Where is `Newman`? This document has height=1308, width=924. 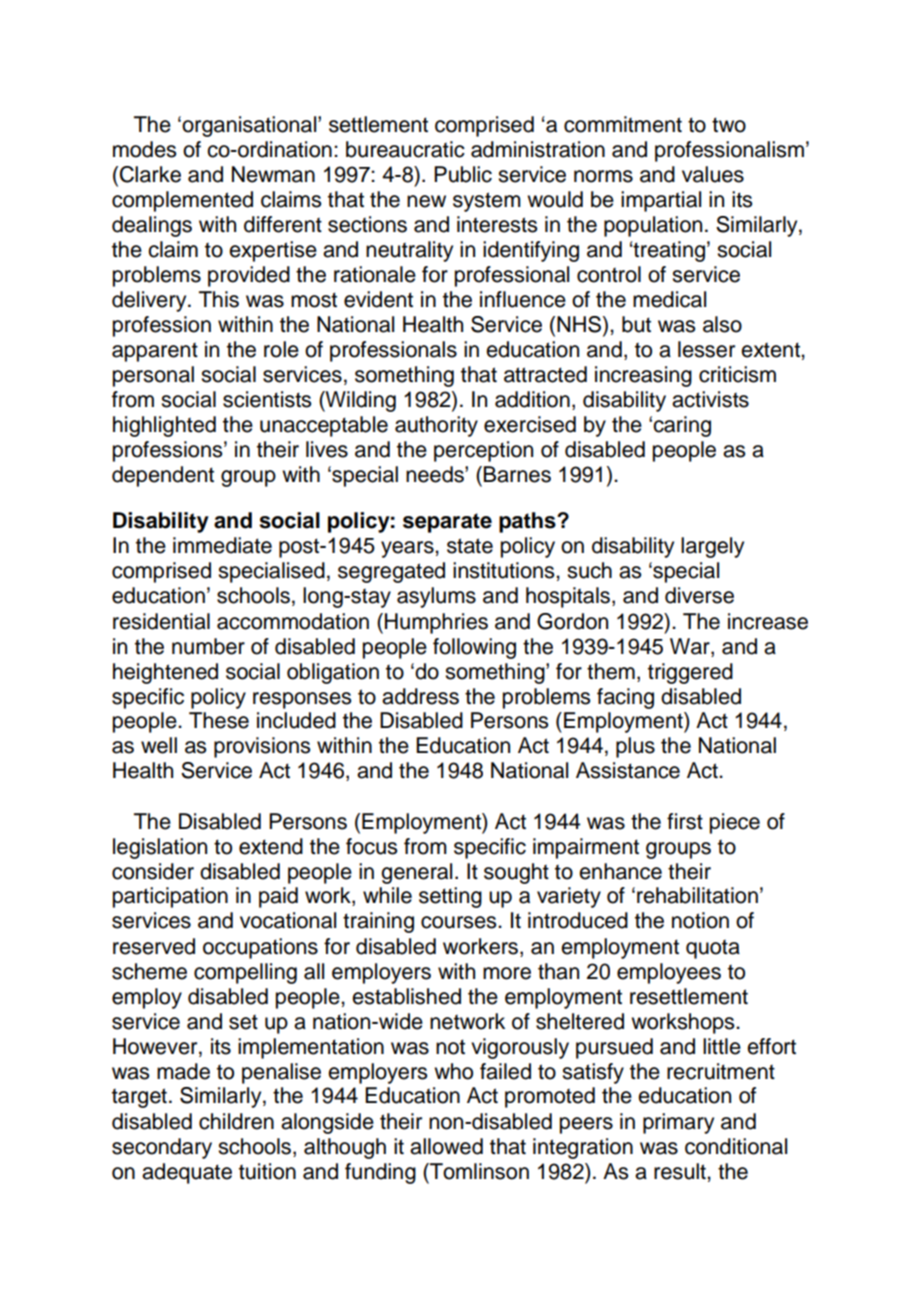
Newman is located at coordinates (273, 174).
